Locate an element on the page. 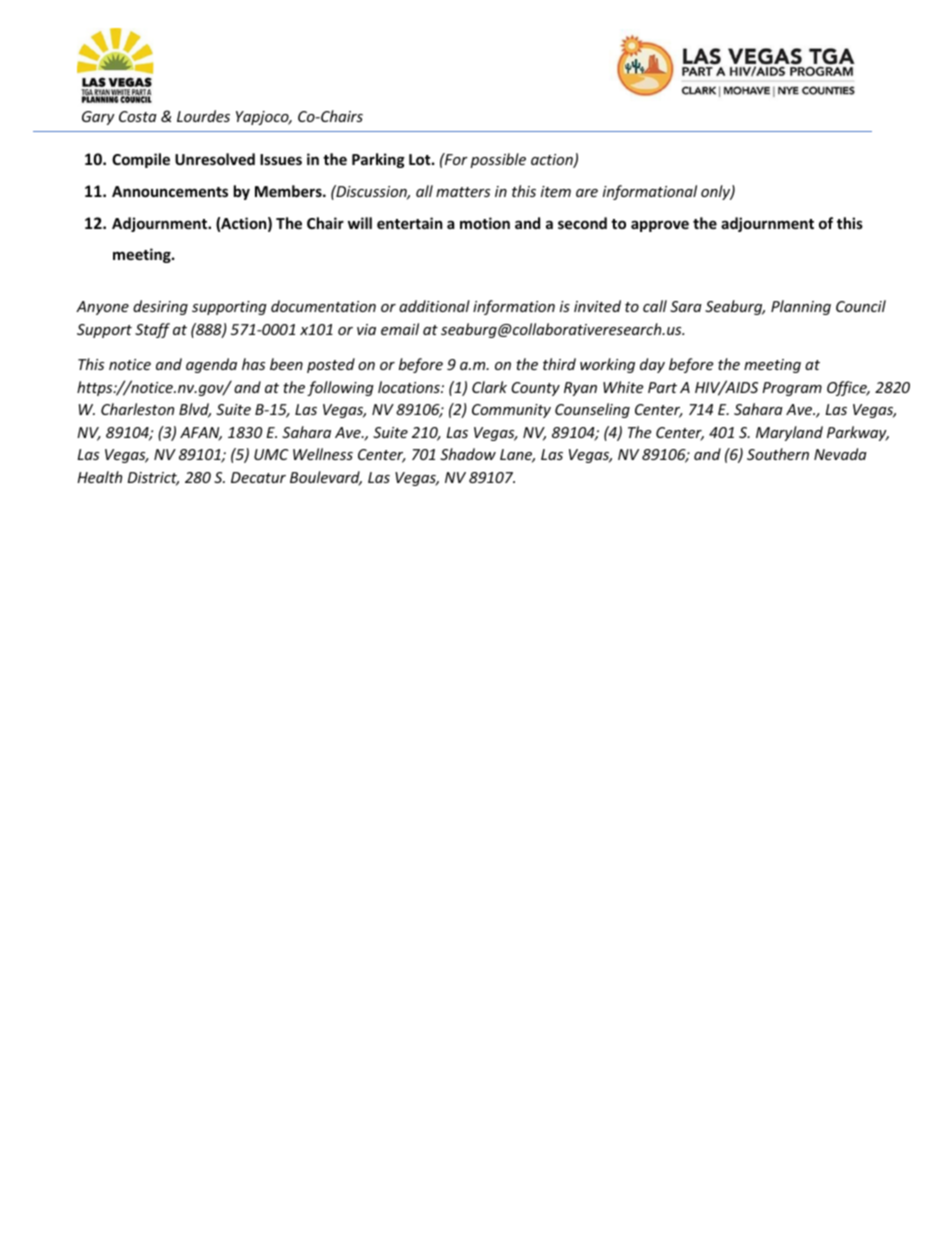 The width and height of the page is (952, 1233). possible is located at coordinates (498, 160).
